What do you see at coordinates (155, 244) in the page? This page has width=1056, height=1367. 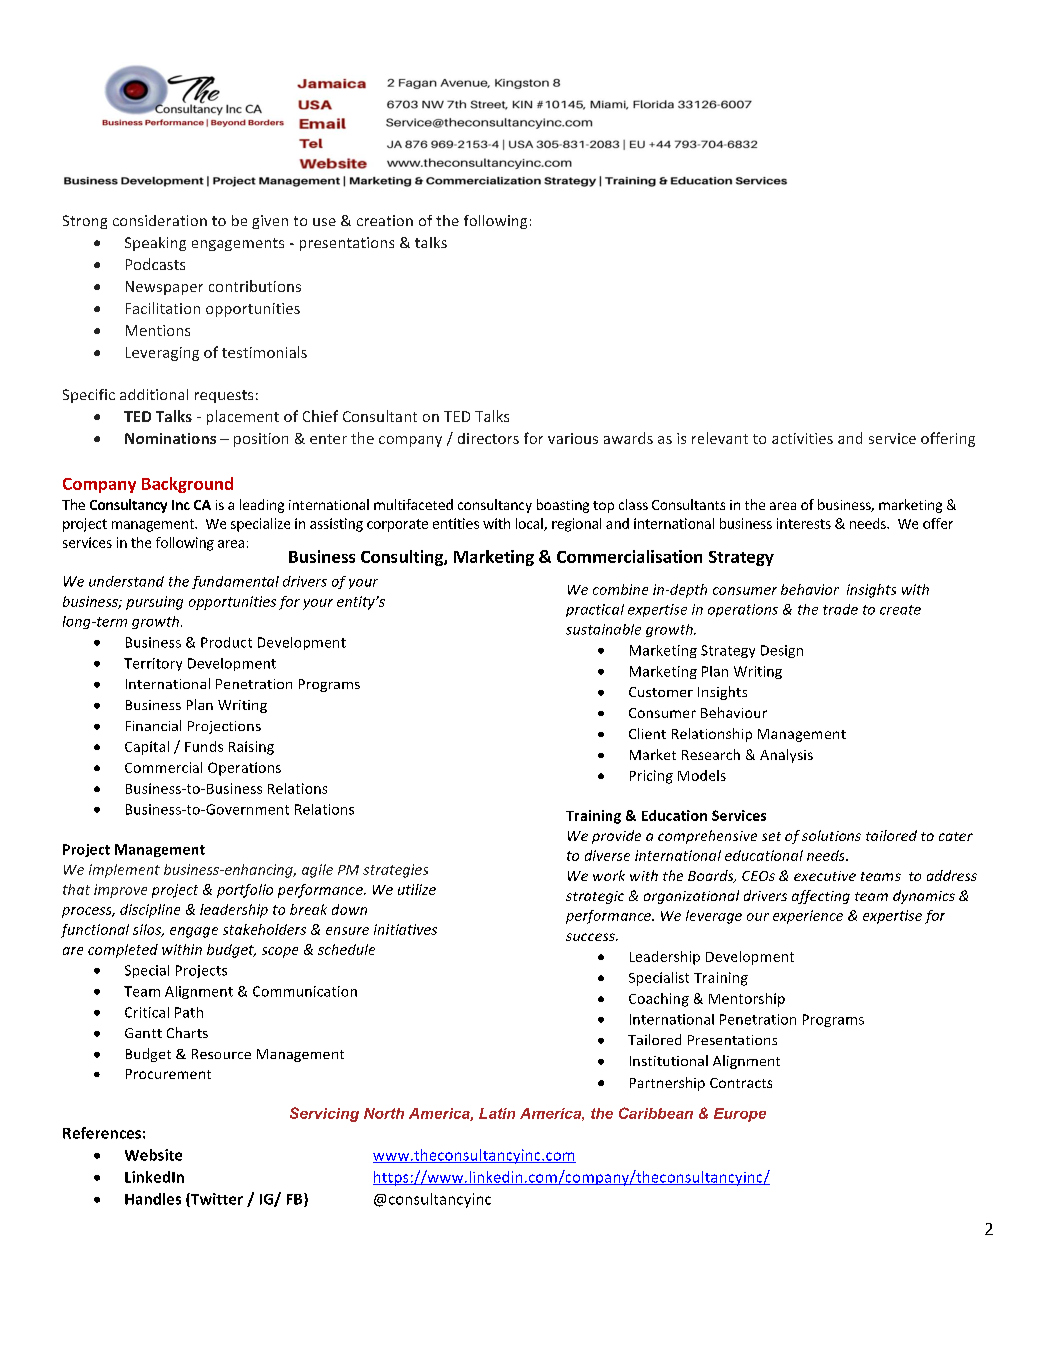 I see `Speaking` at bounding box center [155, 244].
